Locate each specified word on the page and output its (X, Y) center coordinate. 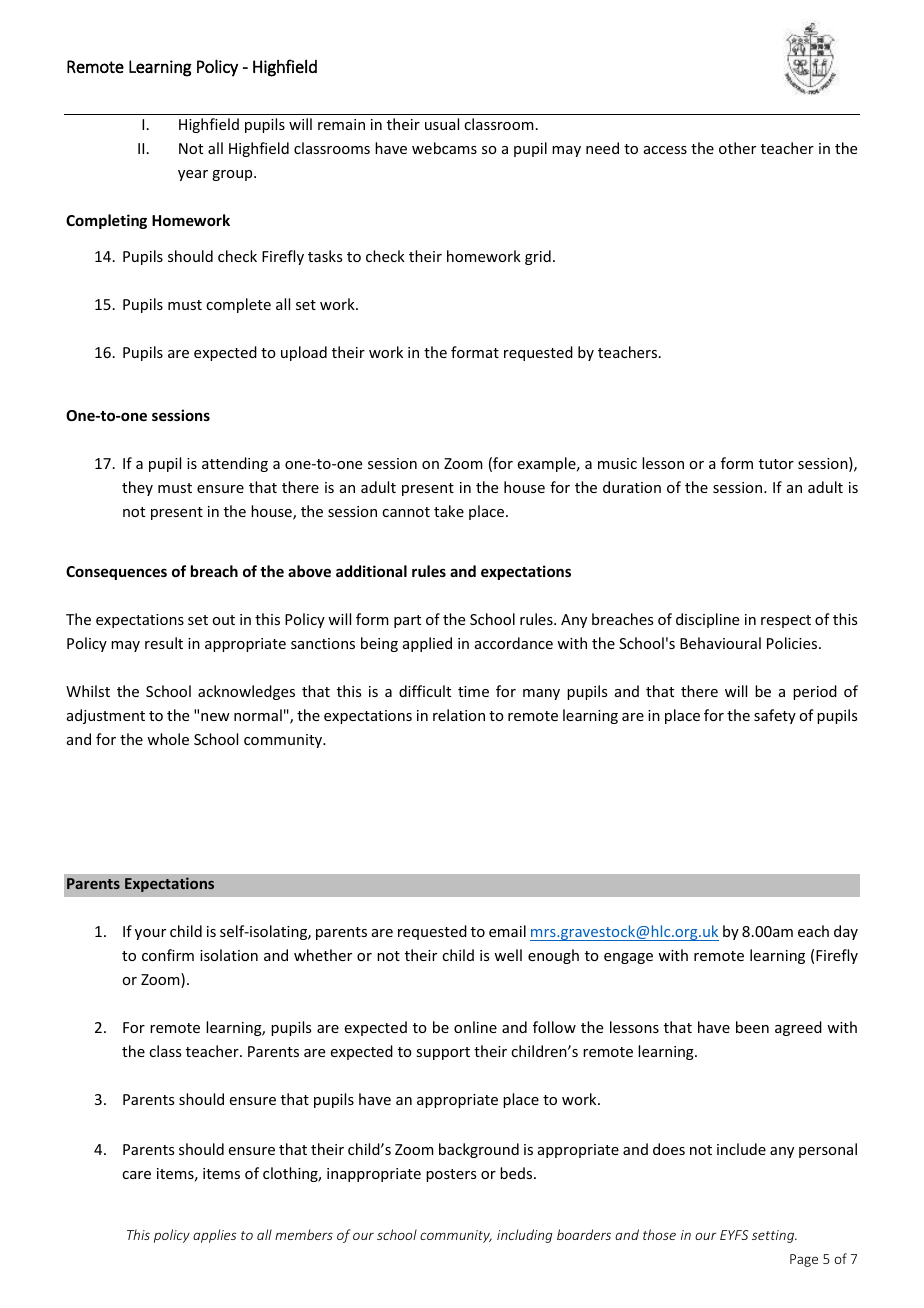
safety (775, 716)
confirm (168, 955)
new (215, 717)
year (193, 175)
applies (214, 1236)
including (524, 1236)
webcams (444, 148)
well (508, 955)
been (752, 1027)
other (737, 148)
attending (235, 464)
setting (774, 1236)
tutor (776, 464)
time (473, 691)
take (449, 511)
